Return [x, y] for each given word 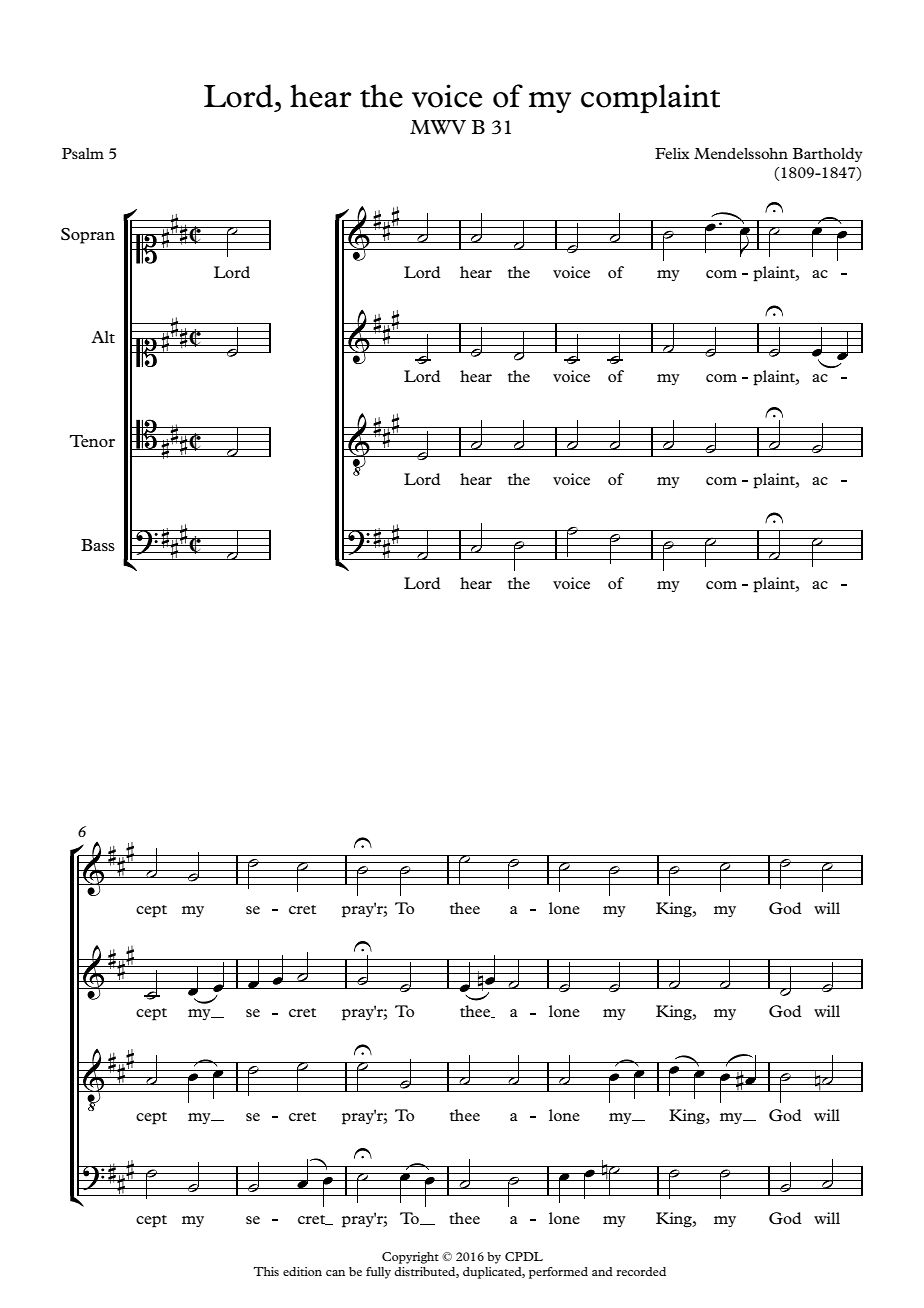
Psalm [83, 153]
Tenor [92, 441]
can [335, 1273]
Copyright [410, 1258]
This [266, 1271]
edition [302, 1271]
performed [558, 1273]
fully [378, 1273]
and [602, 1271]
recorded [641, 1271]
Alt [103, 337]
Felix [672, 153]
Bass [98, 545]
